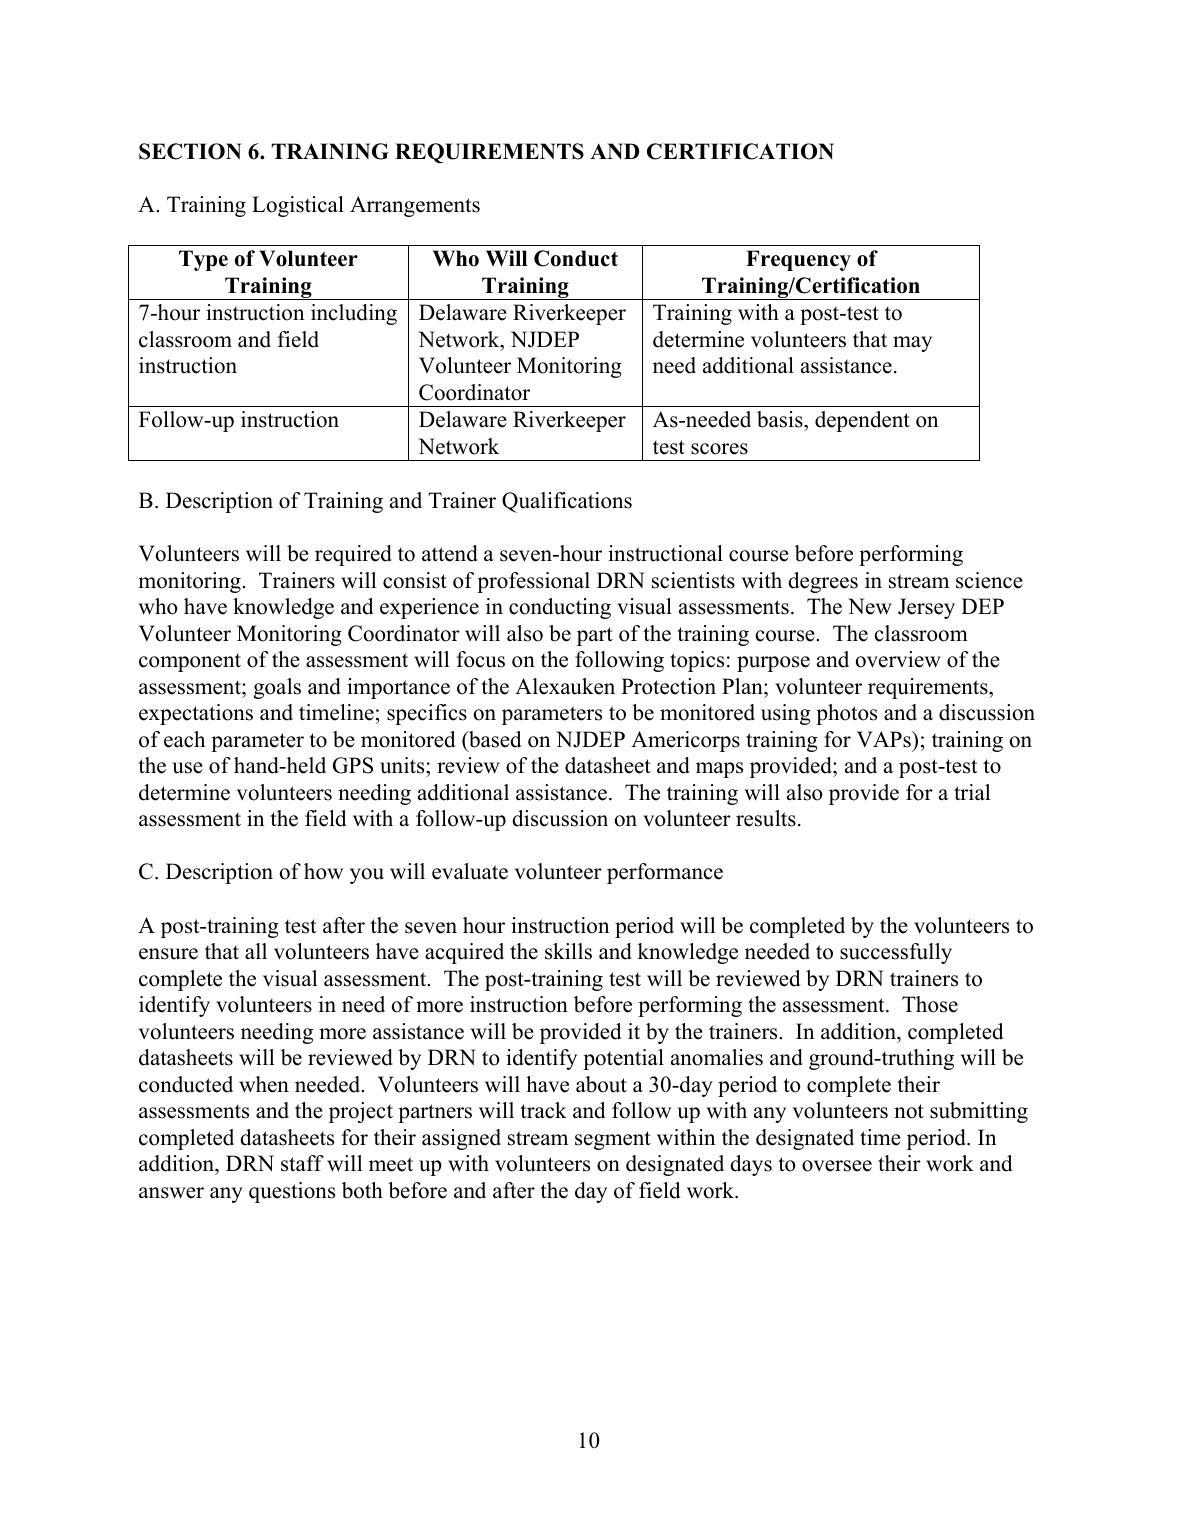 This screenshot has width=1177, height=1523. I want to click on segment, so click(613, 1140).
